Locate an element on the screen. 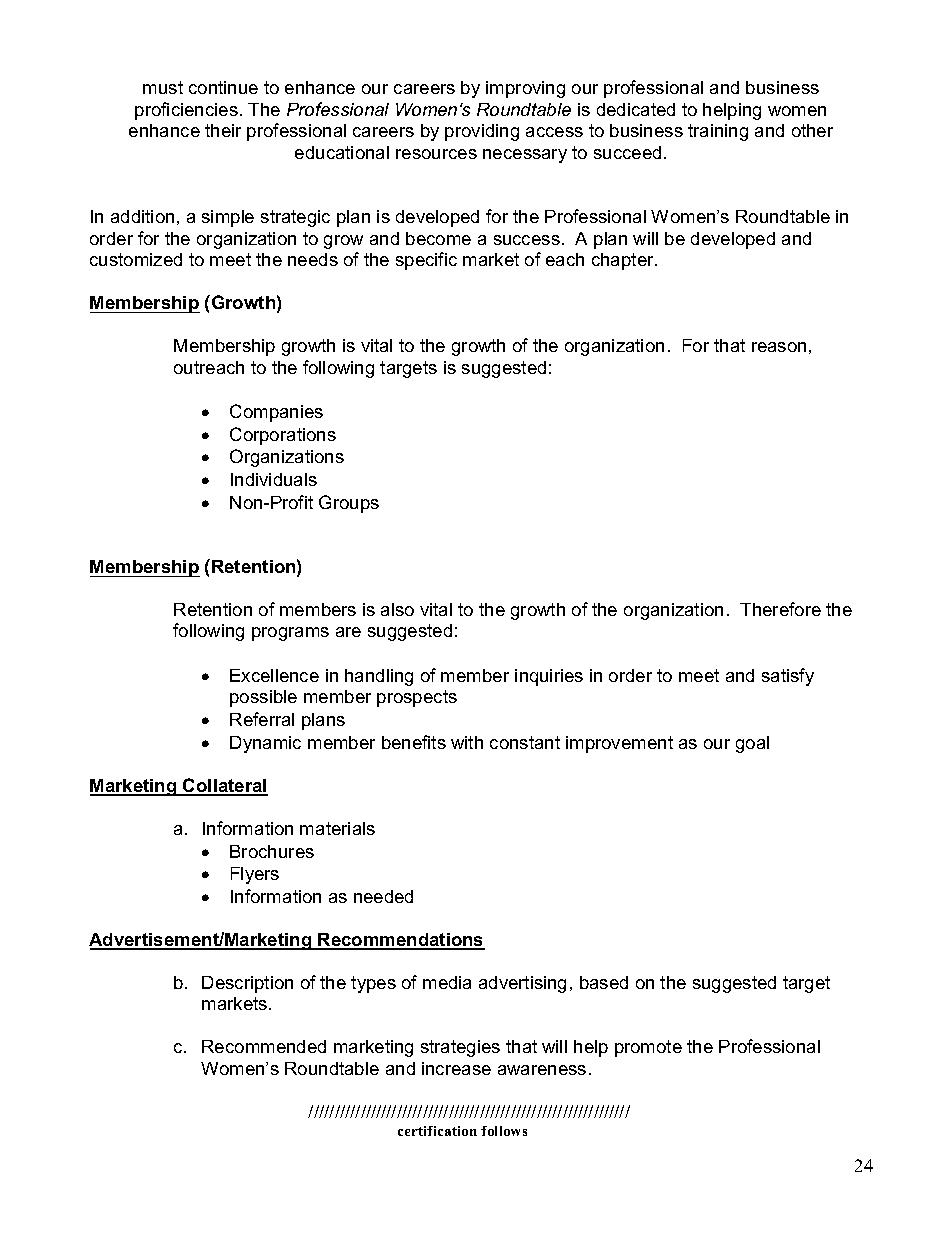 This screenshot has width=952, height=1233. specific is located at coordinates (426, 261).
